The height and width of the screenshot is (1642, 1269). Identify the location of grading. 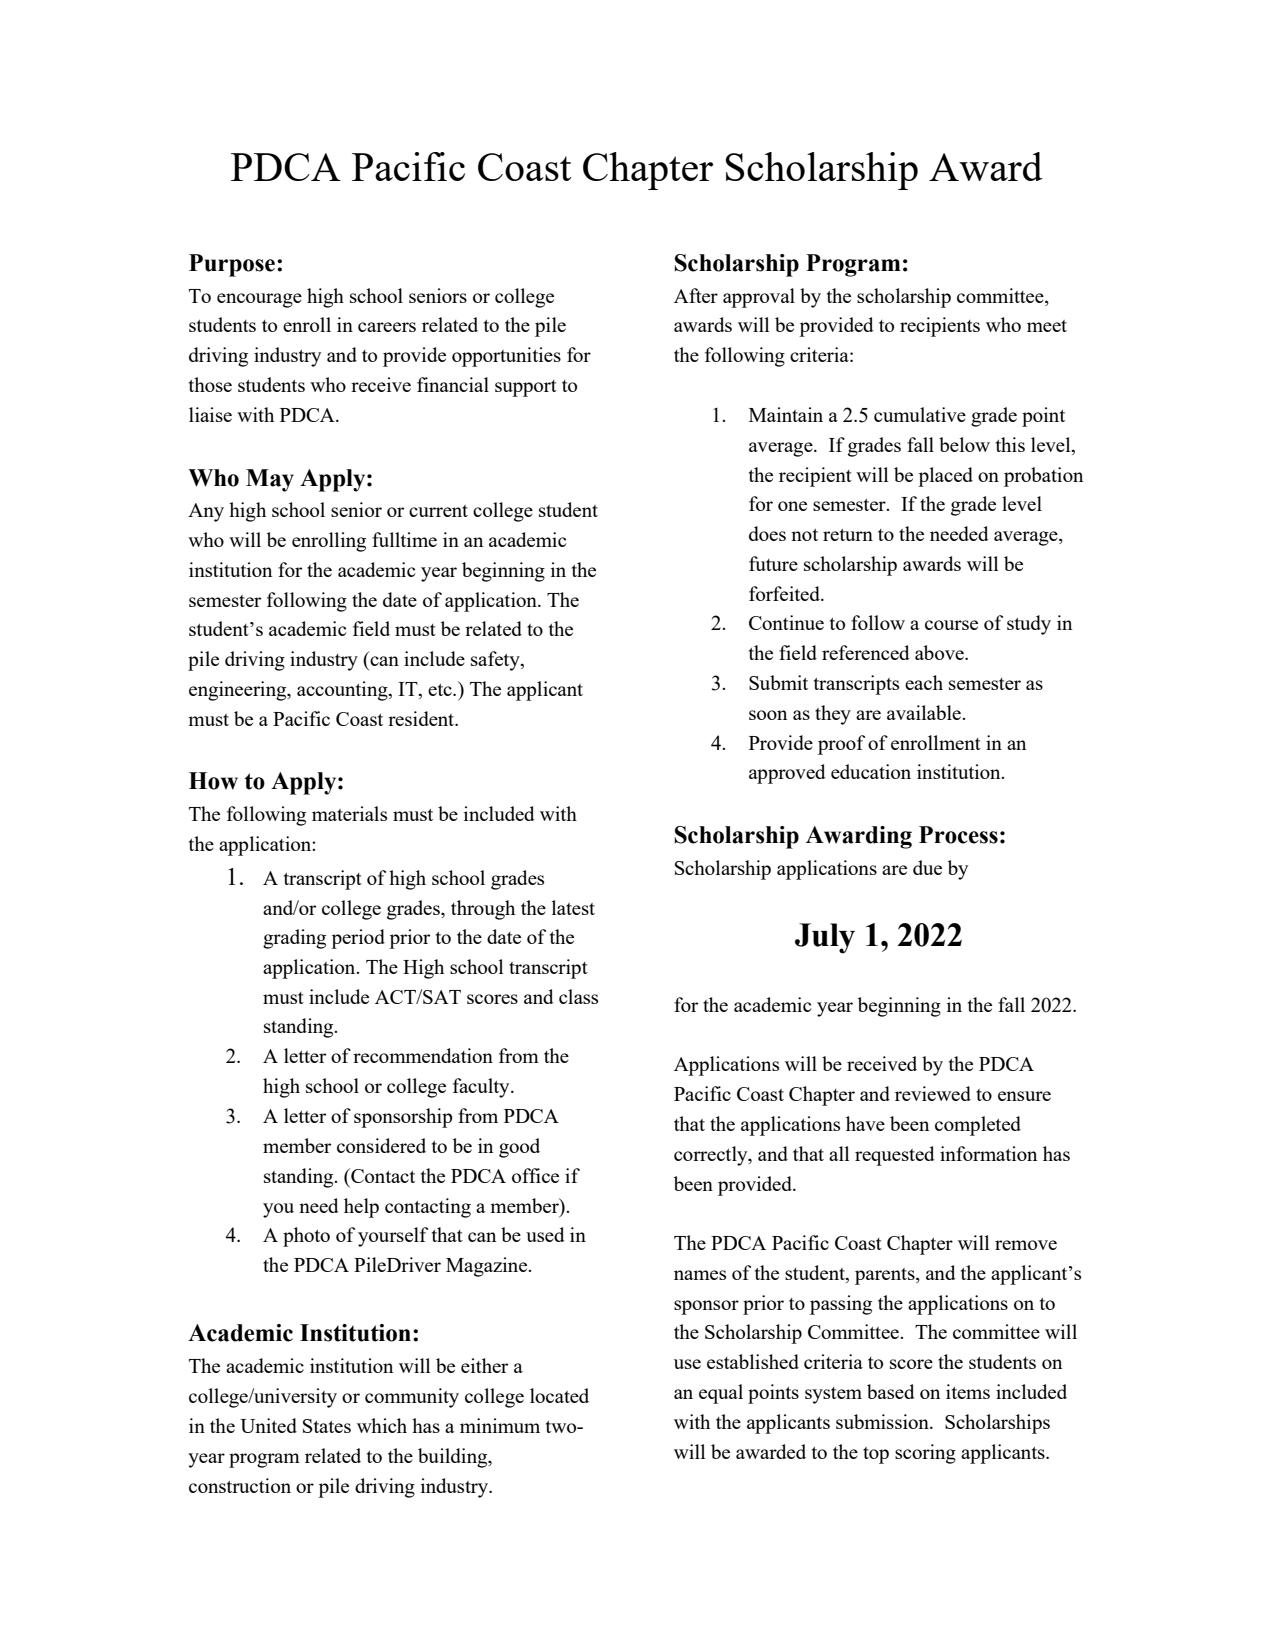
(294, 939).
